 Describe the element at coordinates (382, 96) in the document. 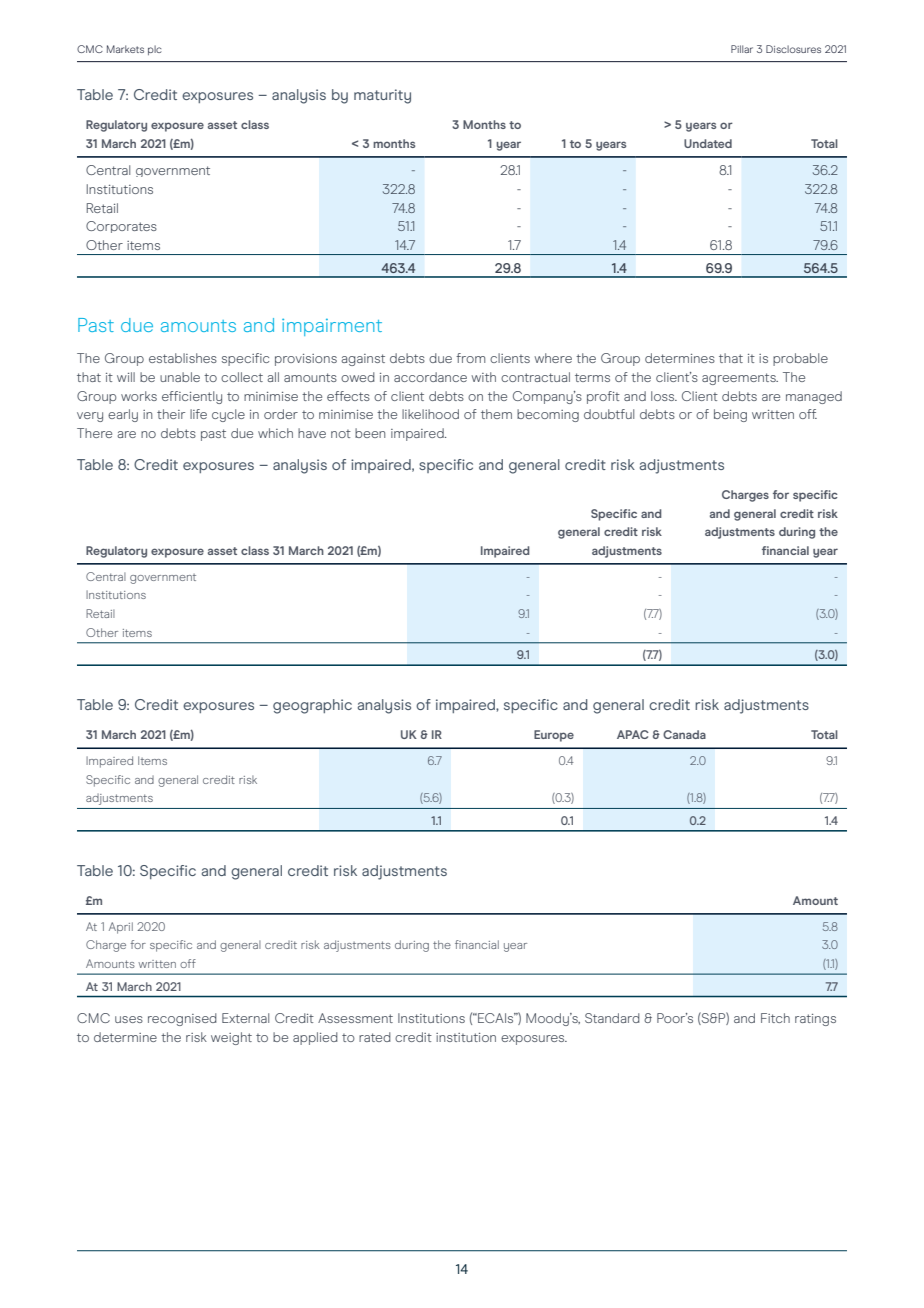

I see `maturity` at that location.
